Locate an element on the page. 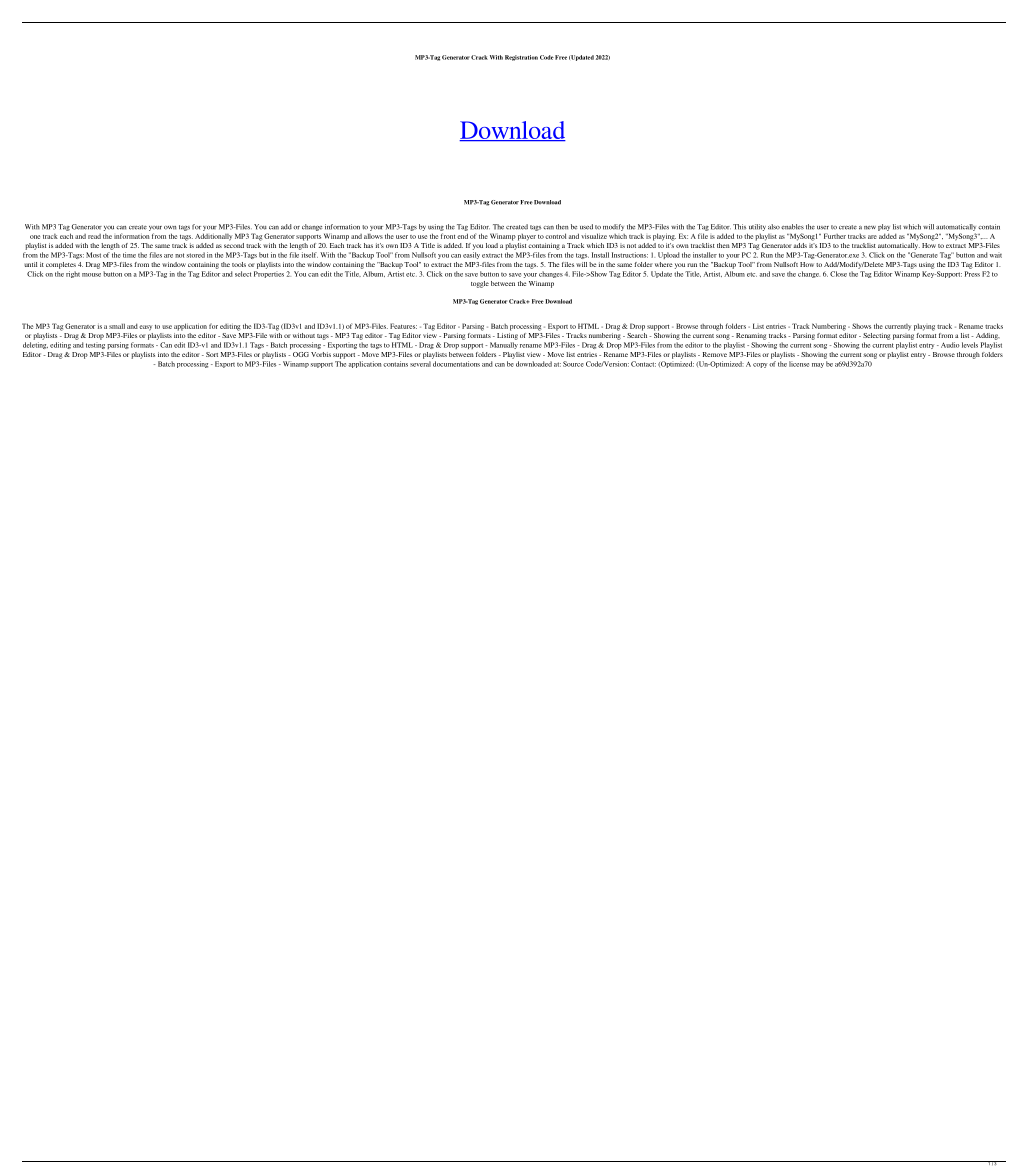 The height and width of the page is (1176, 1028). read is located at coordinates (94, 236).
